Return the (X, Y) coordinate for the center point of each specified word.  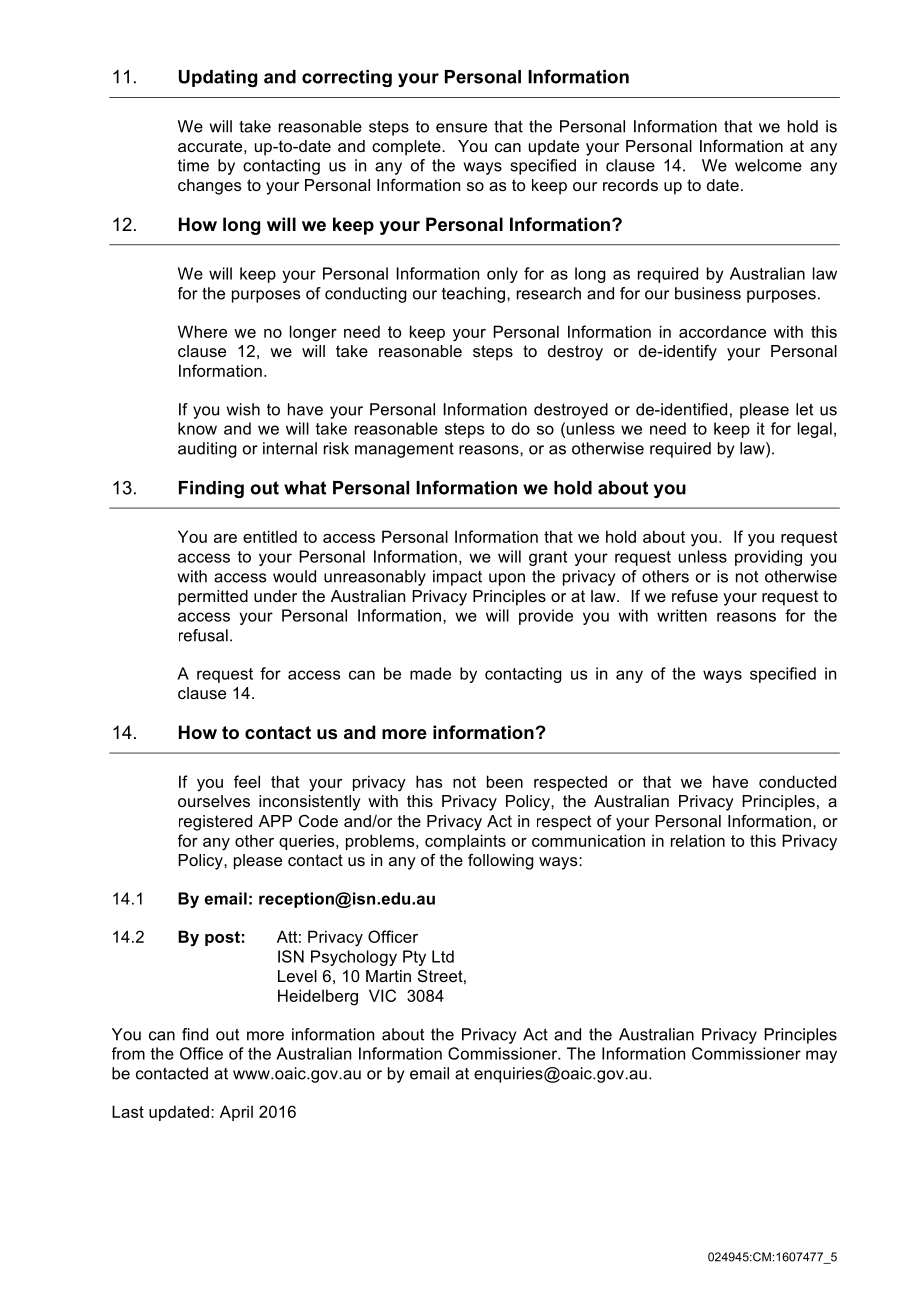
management (404, 450)
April (236, 1113)
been (505, 781)
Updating (218, 78)
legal (815, 430)
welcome (768, 165)
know (197, 428)
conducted (797, 781)
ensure (461, 128)
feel (247, 781)
